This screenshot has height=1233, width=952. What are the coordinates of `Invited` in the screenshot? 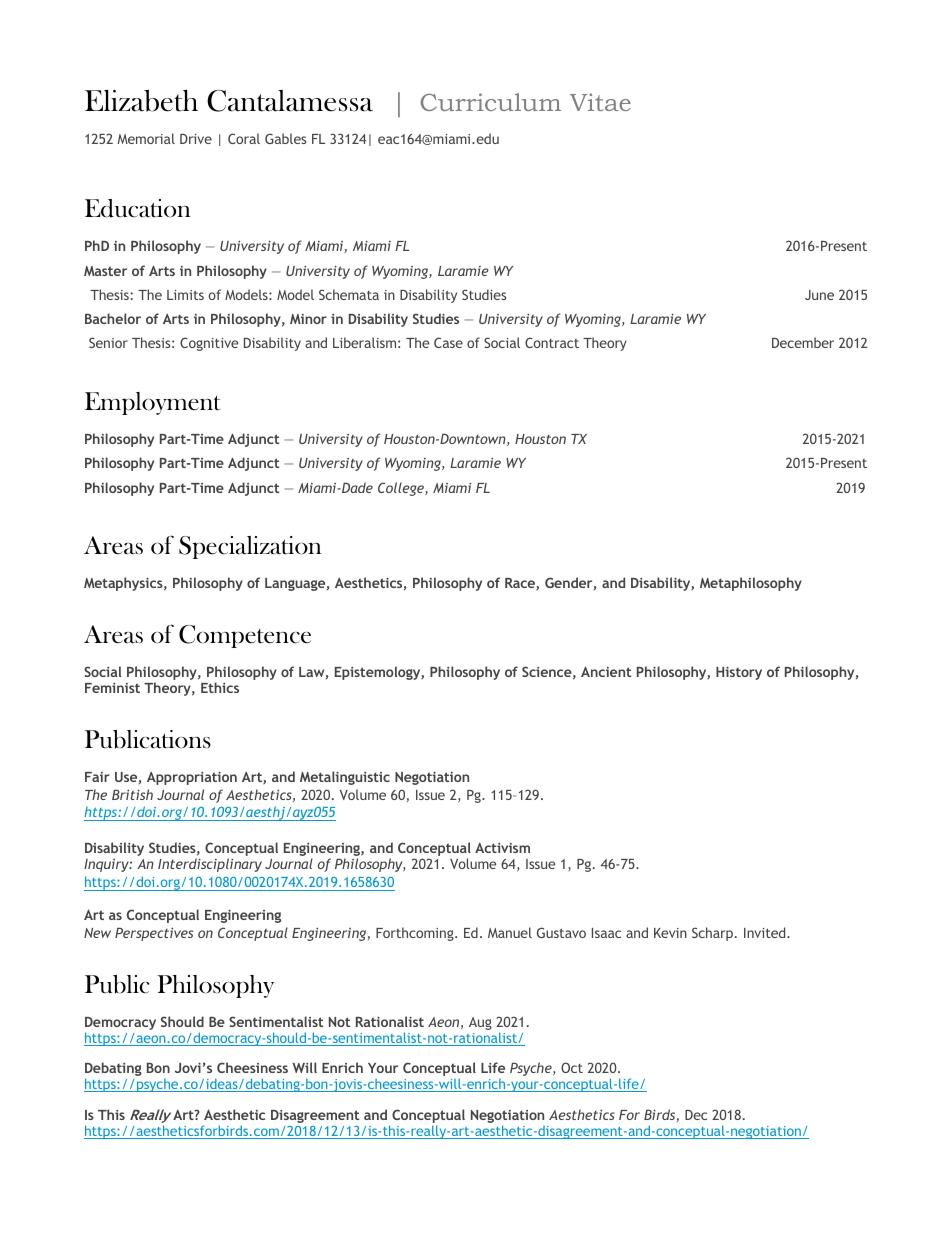 It's located at (766, 932).
